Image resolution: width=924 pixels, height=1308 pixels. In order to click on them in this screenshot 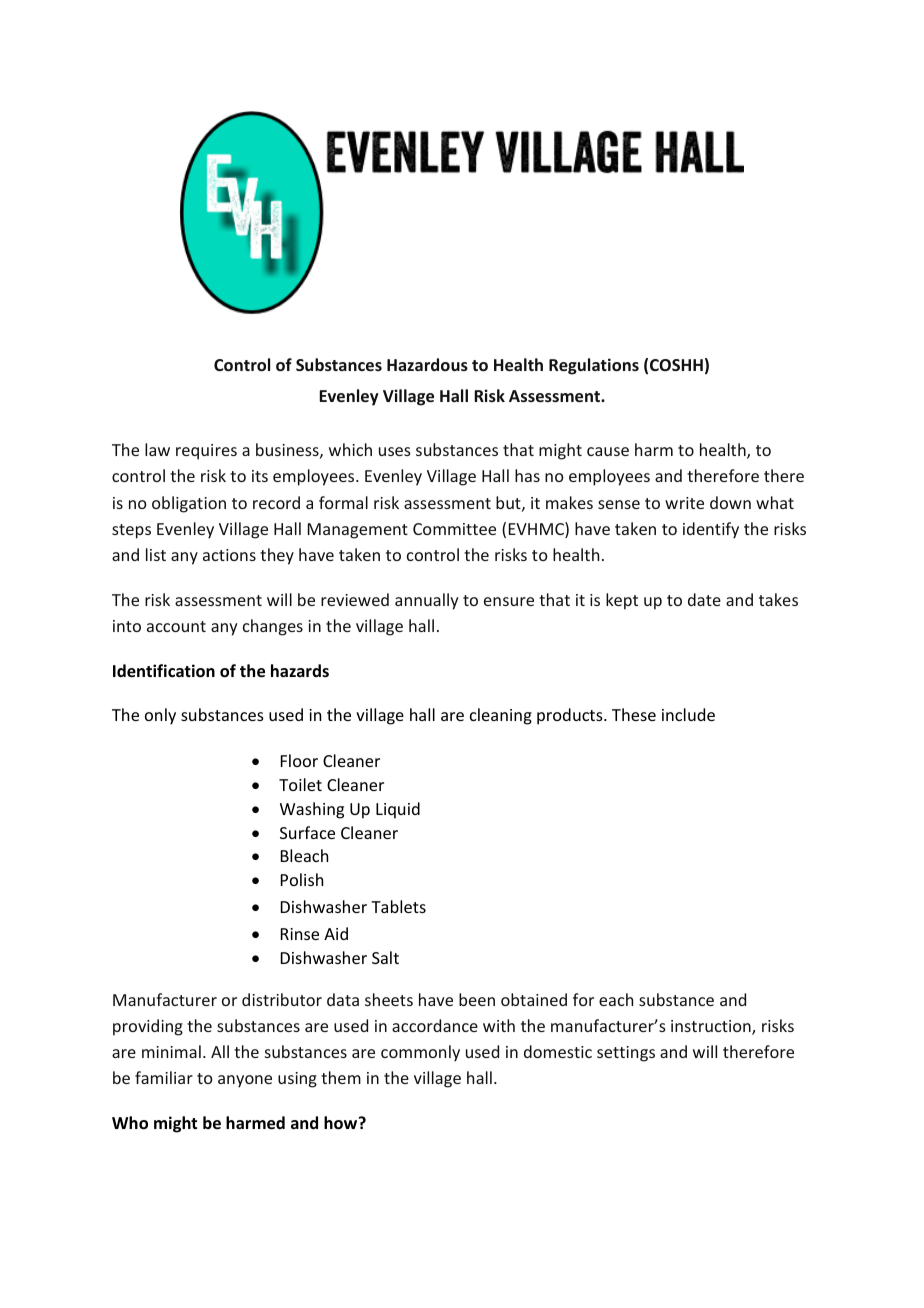, I will do `click(341, 1077)`.
